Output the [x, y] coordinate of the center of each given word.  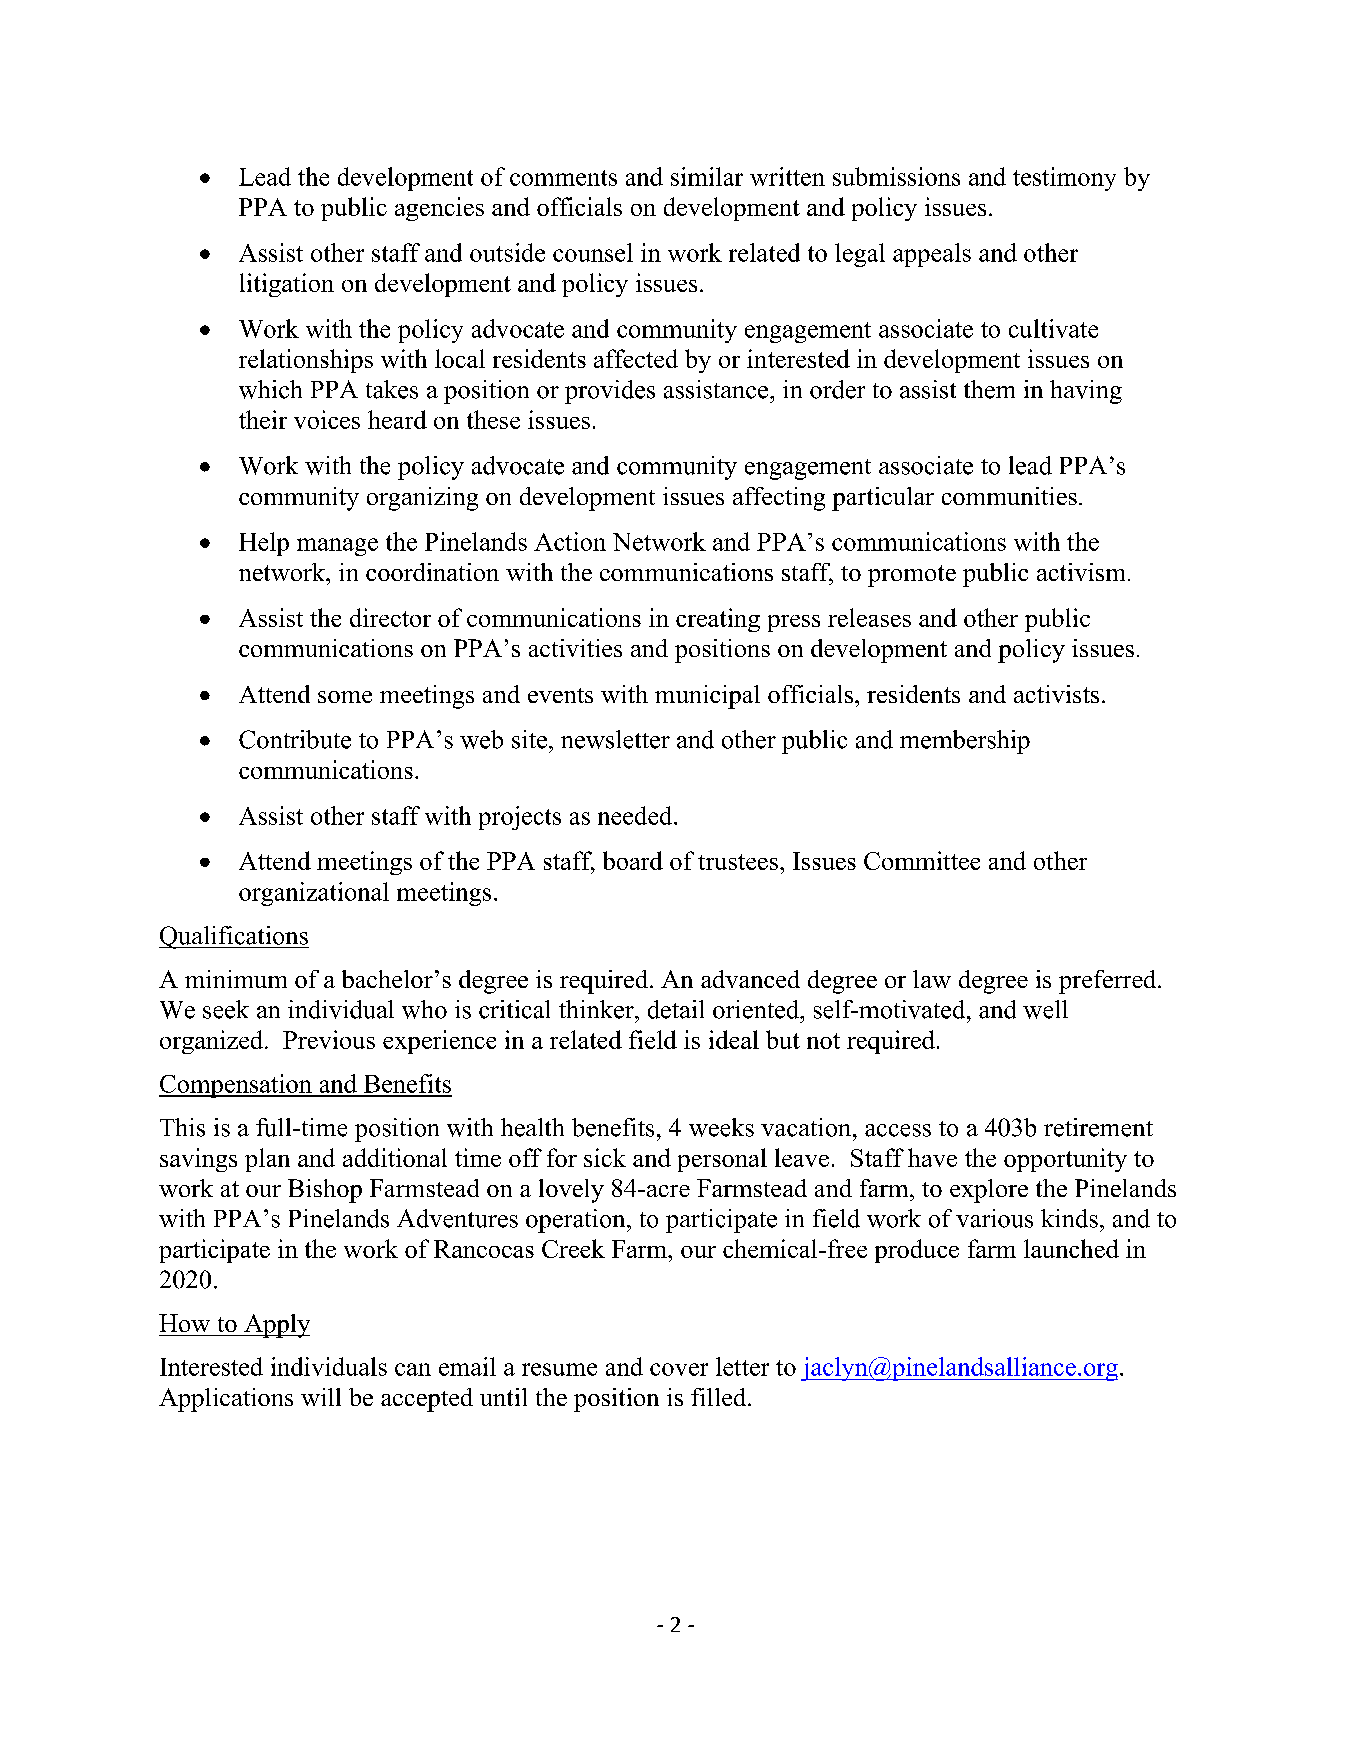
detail [676, 1009]
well [1045, 1009]
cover [679, 1369]
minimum [236, 979]
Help [264, 544]
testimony [1064, 179]
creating [718, 620]
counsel [593, 252]
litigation [287, 285]
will [321, 1397]
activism [1081, 572]
